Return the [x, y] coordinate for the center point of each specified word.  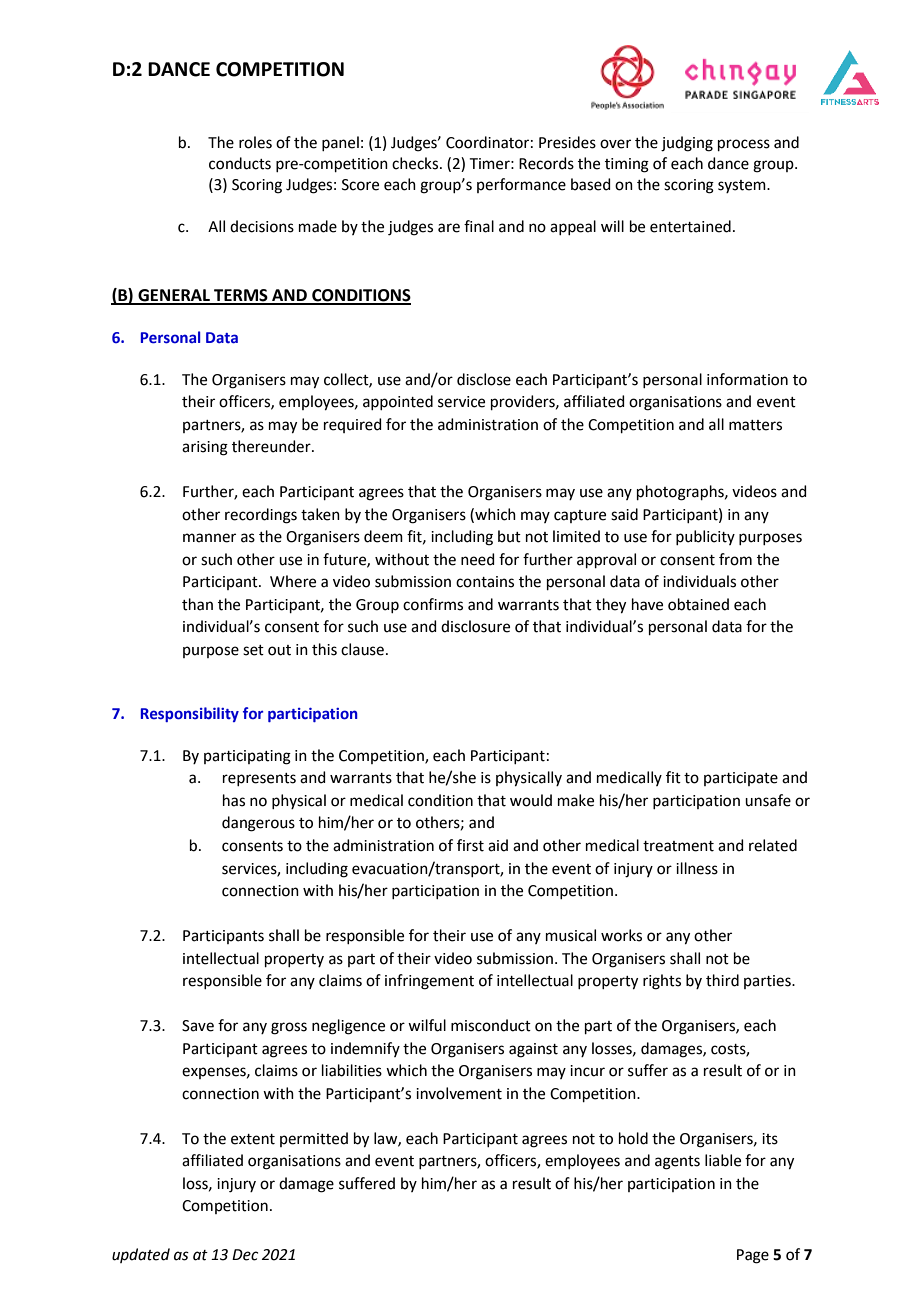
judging [687, 144]
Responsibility [190, 714]
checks [416, 163]
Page [753, 1256]
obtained [698, 604]
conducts [240, 163]
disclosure [475, 626]
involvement [459, 1093]
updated [141, 1255]
